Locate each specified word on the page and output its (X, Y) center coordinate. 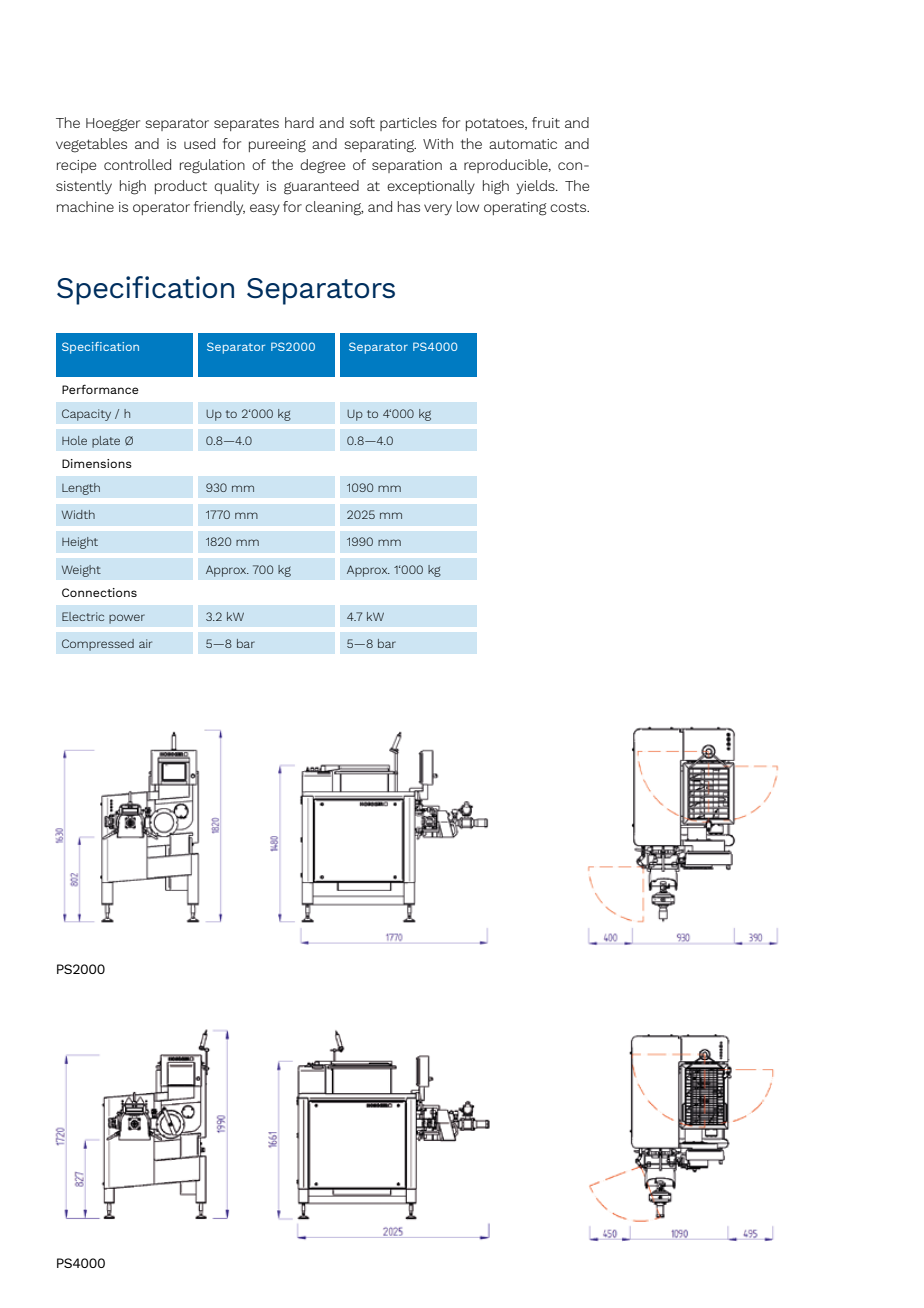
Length (81, 489)
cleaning (334, 208)
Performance (100, 389)
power (127, 619)
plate (106, 442)
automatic (523, 144)
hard (299, 122)
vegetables (91, 145)
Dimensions (97, 463)
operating (515, 209)
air (145, 643)
